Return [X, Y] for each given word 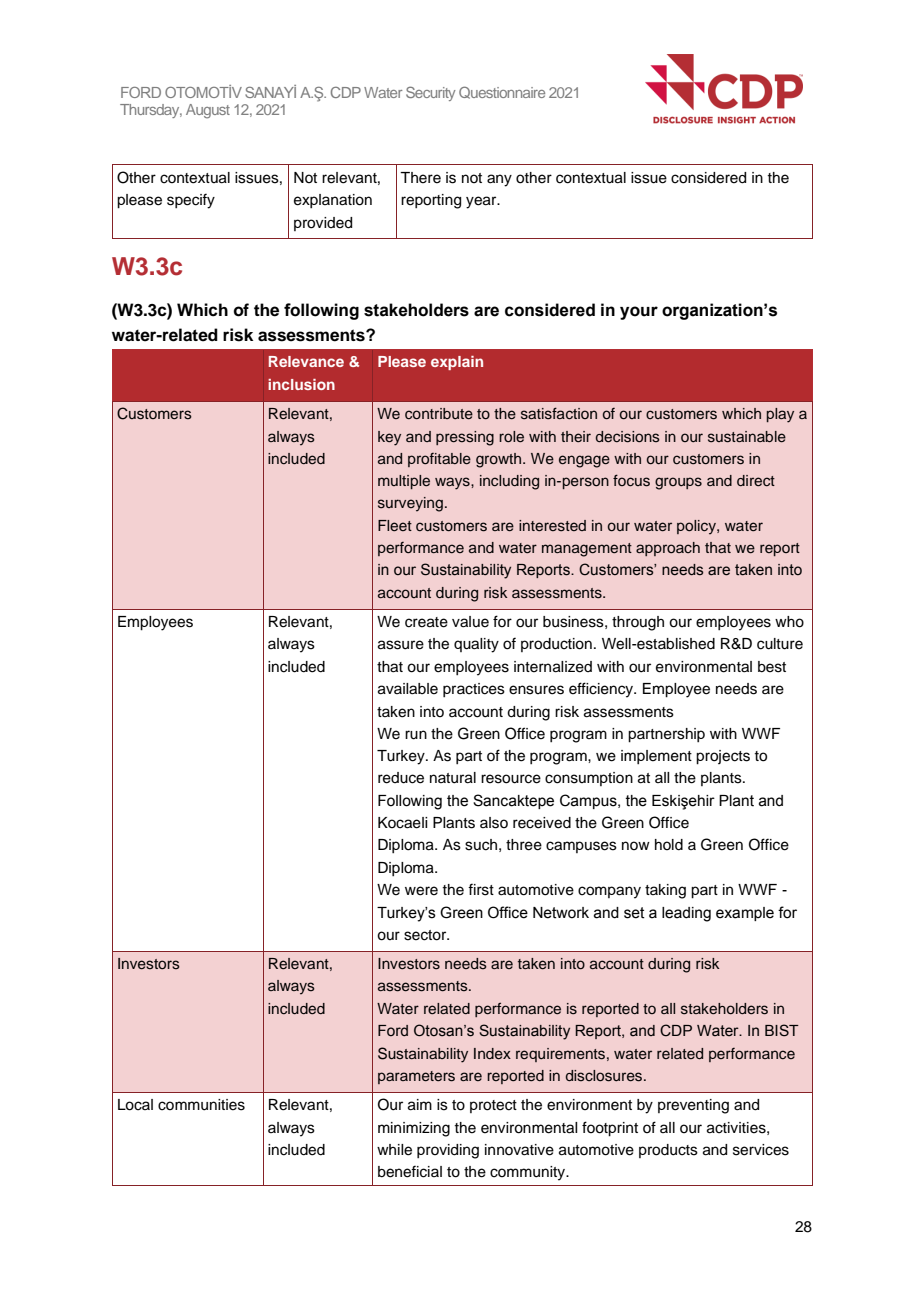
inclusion [301, 384]
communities [201, 1105]
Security [431, 93]
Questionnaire [502, 92]
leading [686, 914]
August [208, 111]
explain [457, 363]
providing [448, 1151]
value [470, 622]
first [481, 889]
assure [401, 645]
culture [780, 644]
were [421, 891]
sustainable [747, 437]
